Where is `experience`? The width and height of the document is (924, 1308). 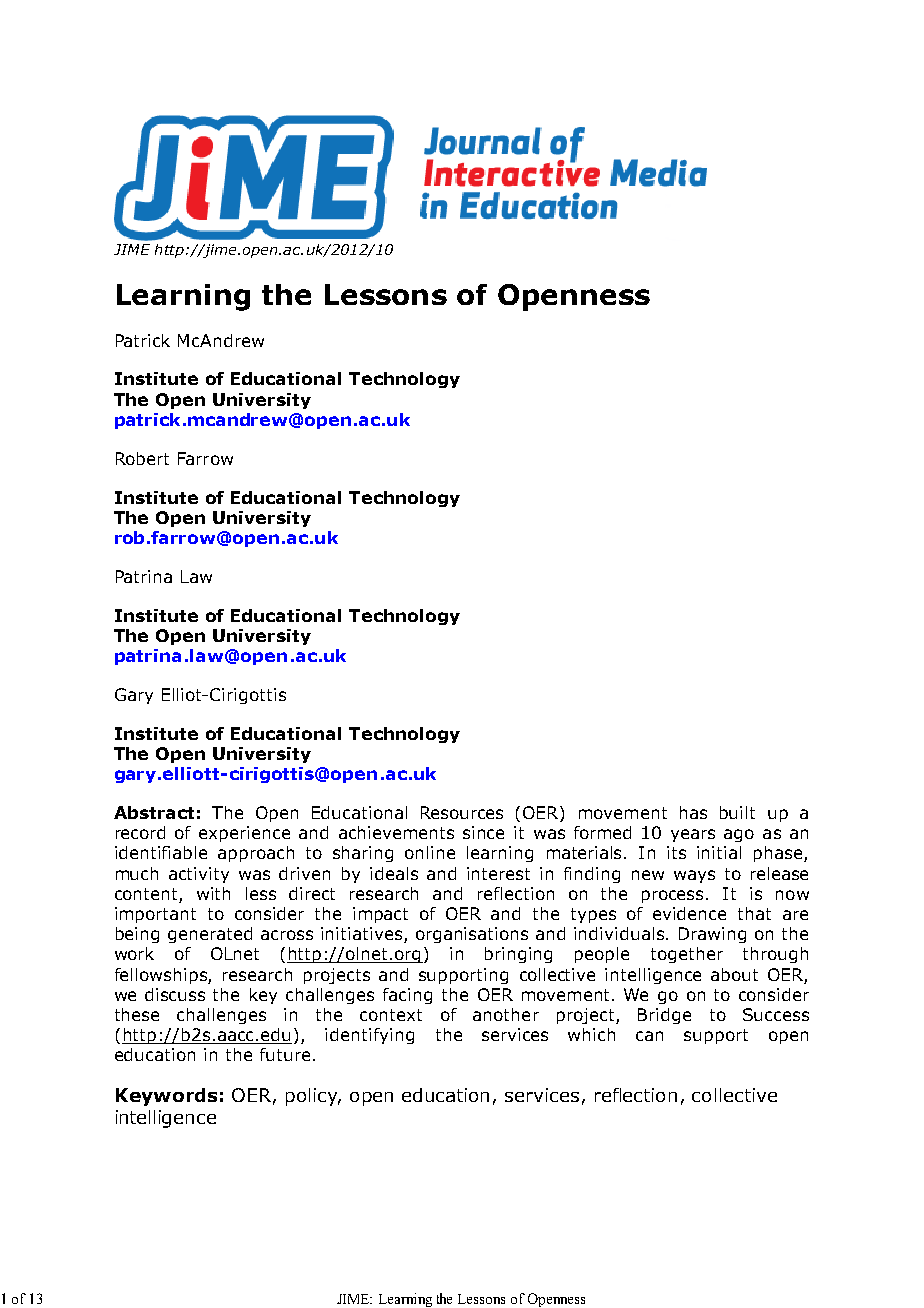
experience is located at coordinates (244, 834).
